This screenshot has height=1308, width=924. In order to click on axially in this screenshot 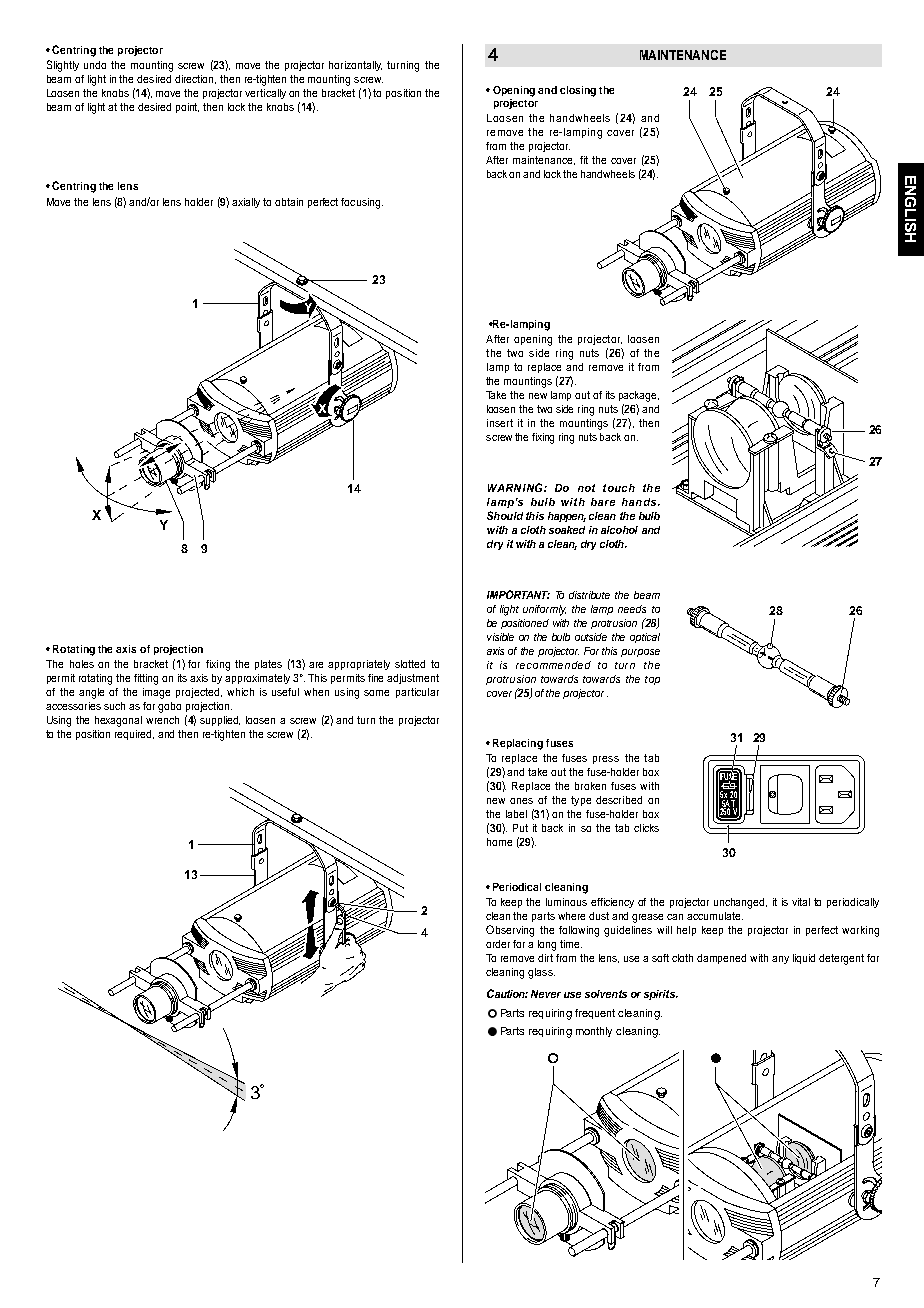, I will do `click(246, 203)`.
